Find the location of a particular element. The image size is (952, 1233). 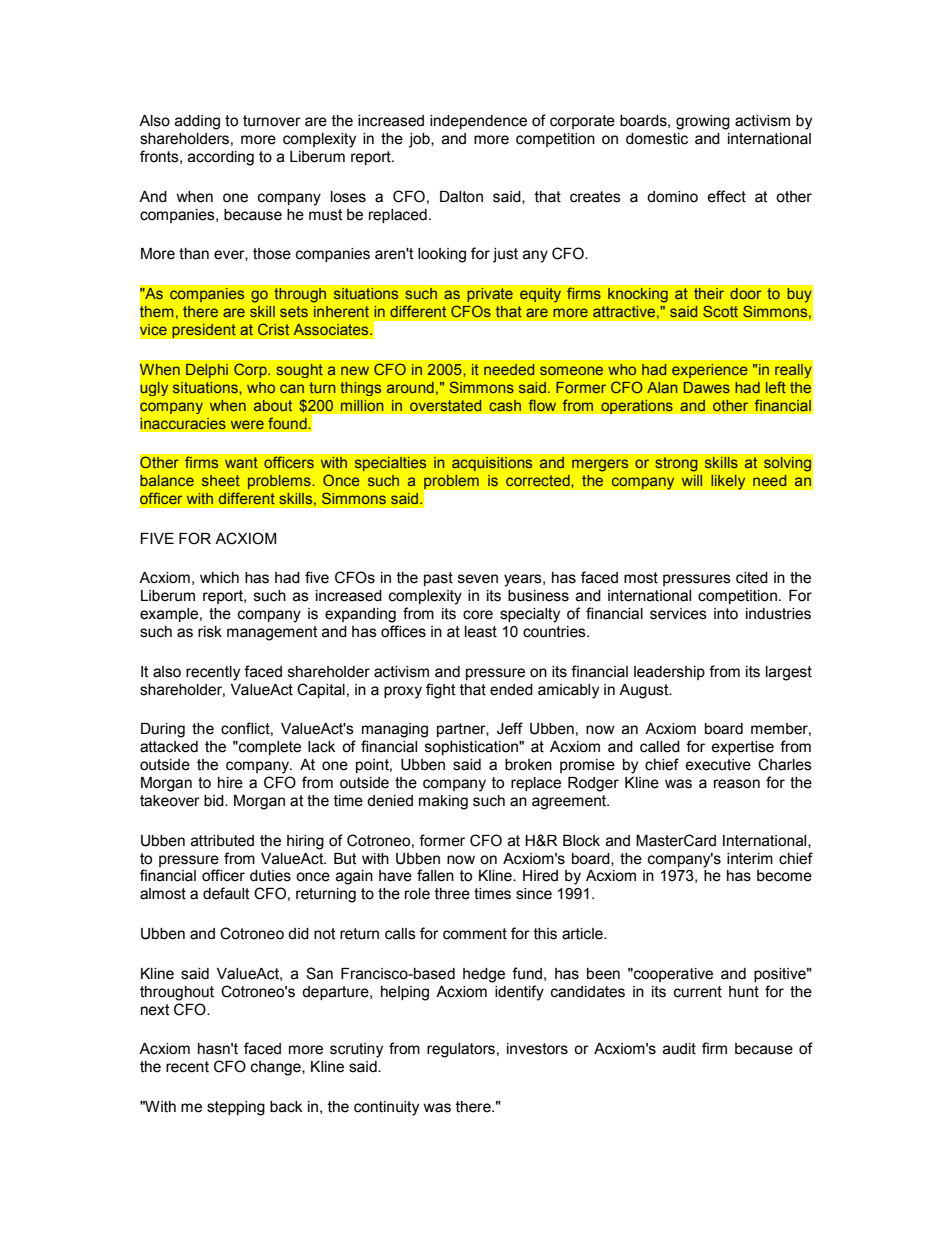

growing is located at coordinates (703, 122).
